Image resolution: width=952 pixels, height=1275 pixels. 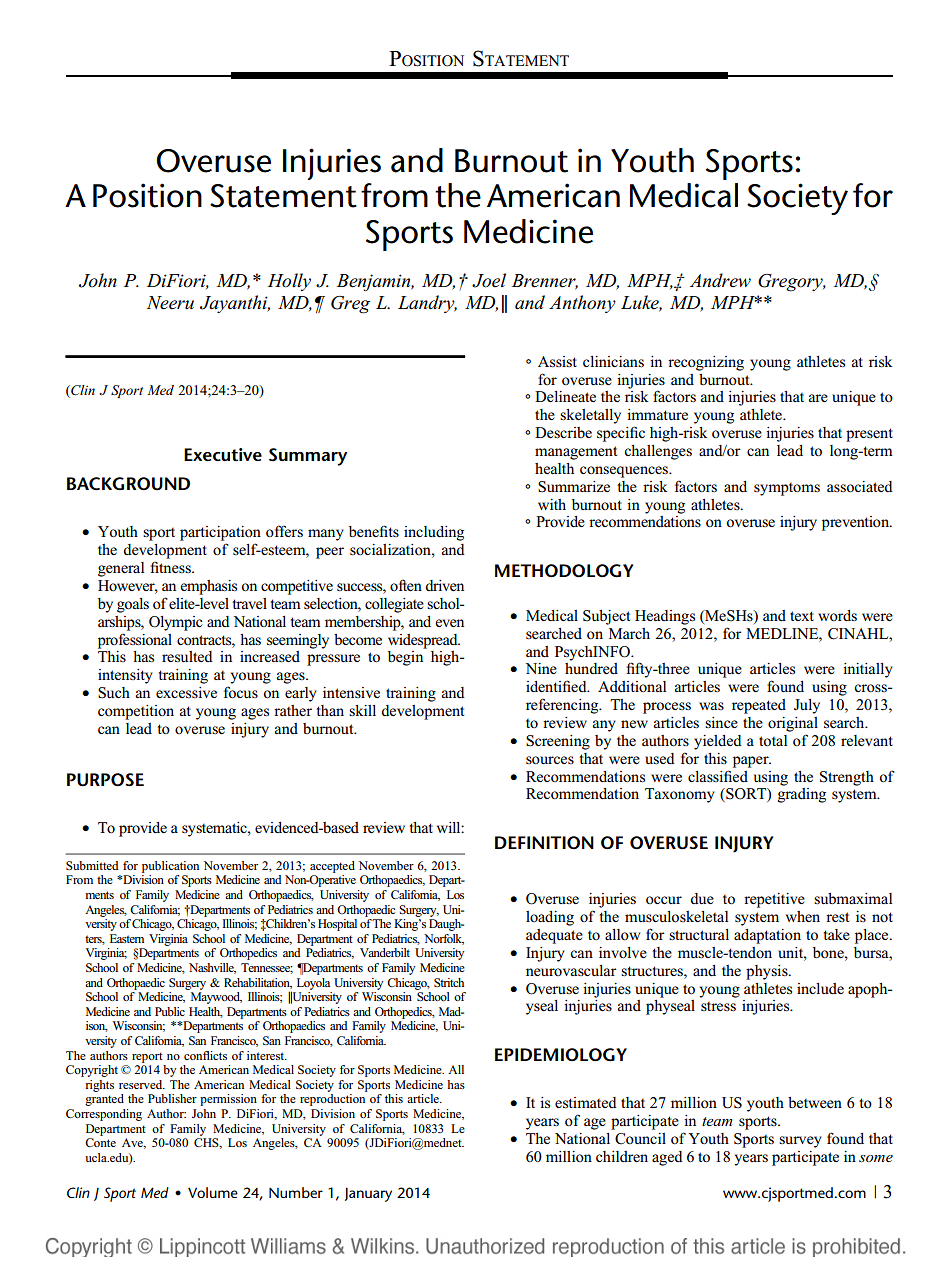 What do you see at coordinates (267, 968) in the screenshot?
I see `Tennessee` at bounding box center [267, 968].
